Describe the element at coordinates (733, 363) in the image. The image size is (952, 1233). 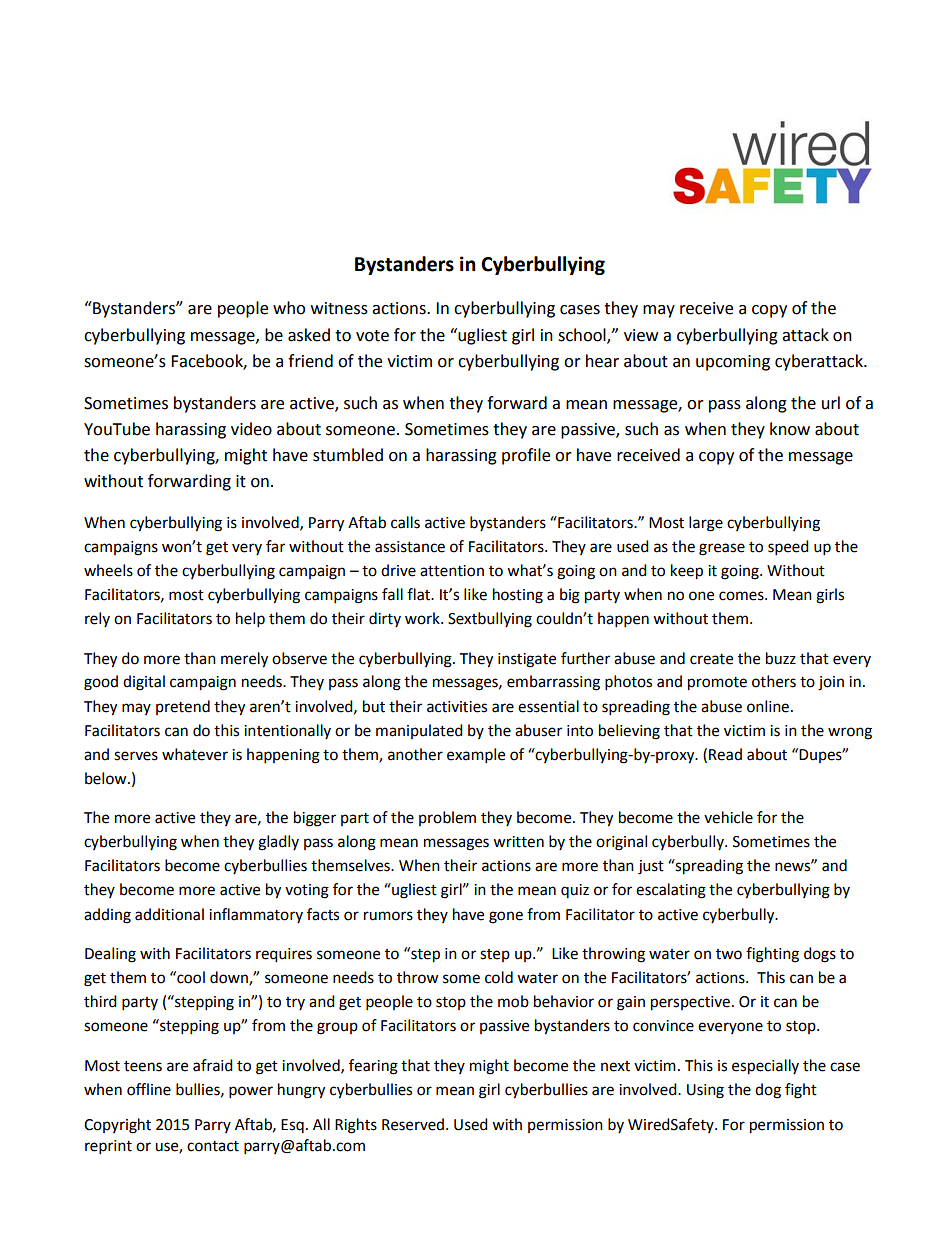
I see `upcoming` at that location.
